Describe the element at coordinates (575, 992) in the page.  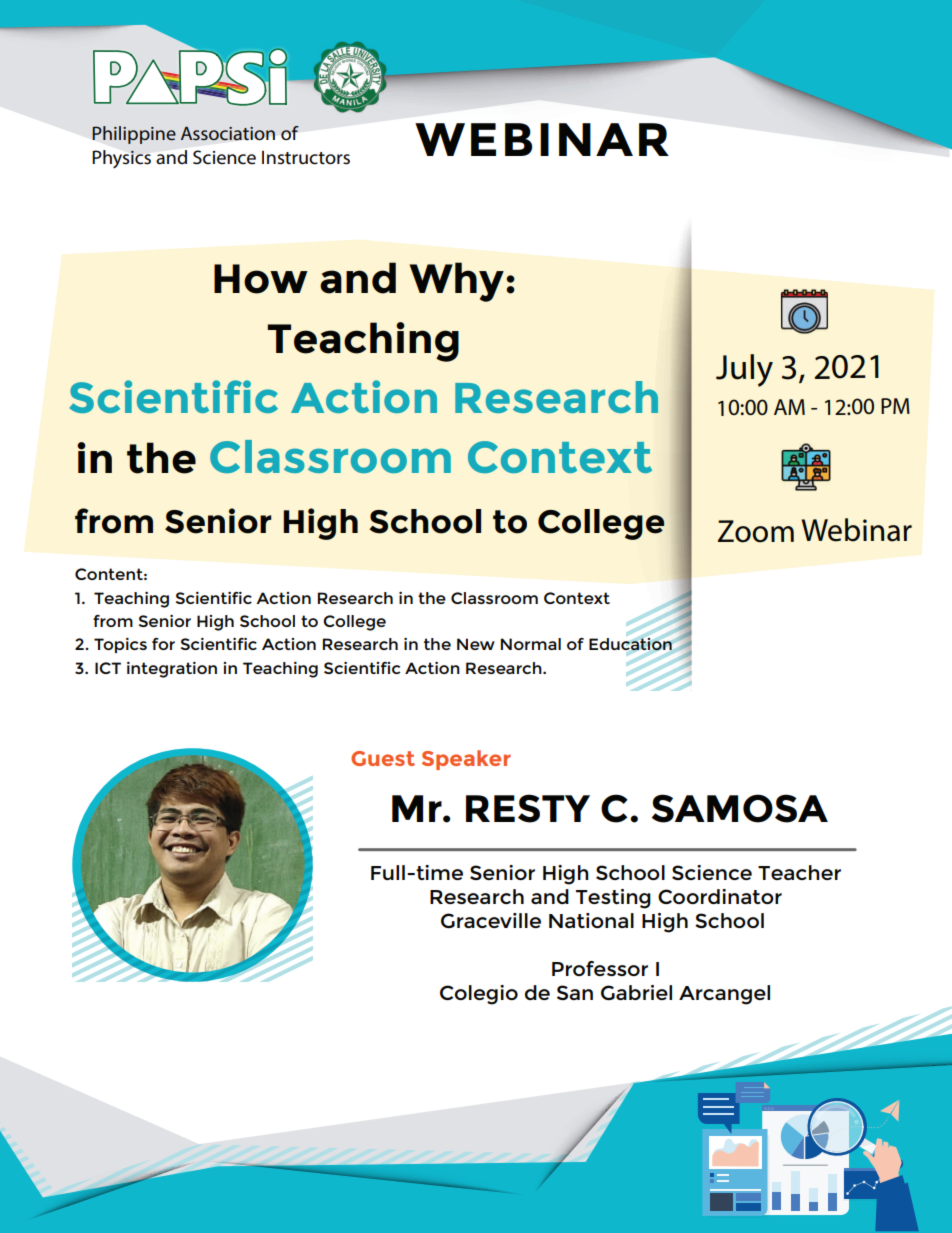
I see `San` at that location.
